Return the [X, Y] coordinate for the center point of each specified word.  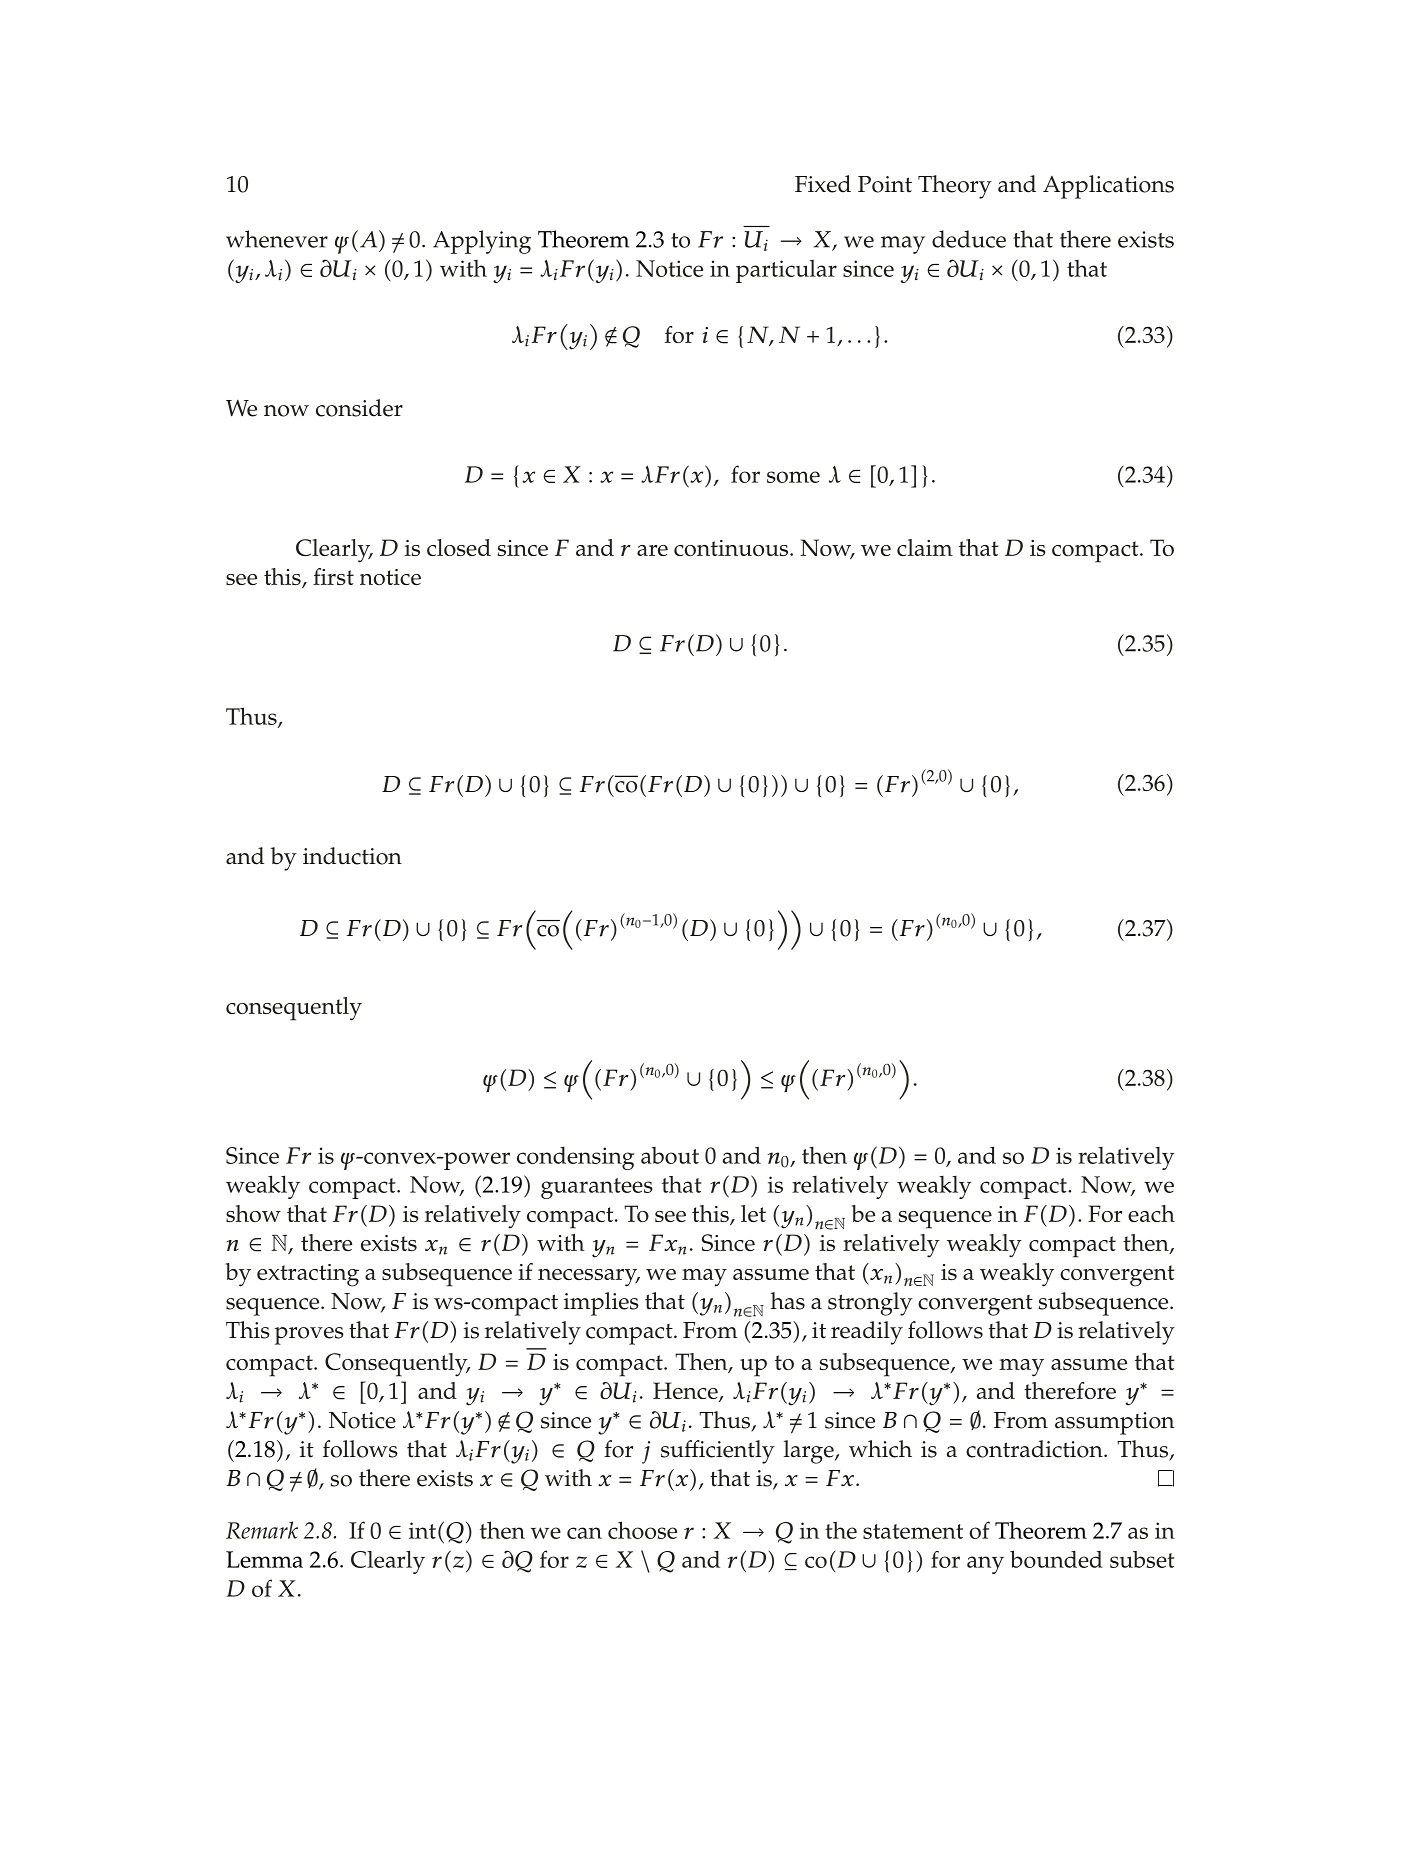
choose [642, 1530]
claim [925, 547]
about [670, 1155]
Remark [262, 1530]
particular [786, 271]
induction [352, 856]
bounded [1056, 1559]
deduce [969, 239]
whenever [277, 239]
